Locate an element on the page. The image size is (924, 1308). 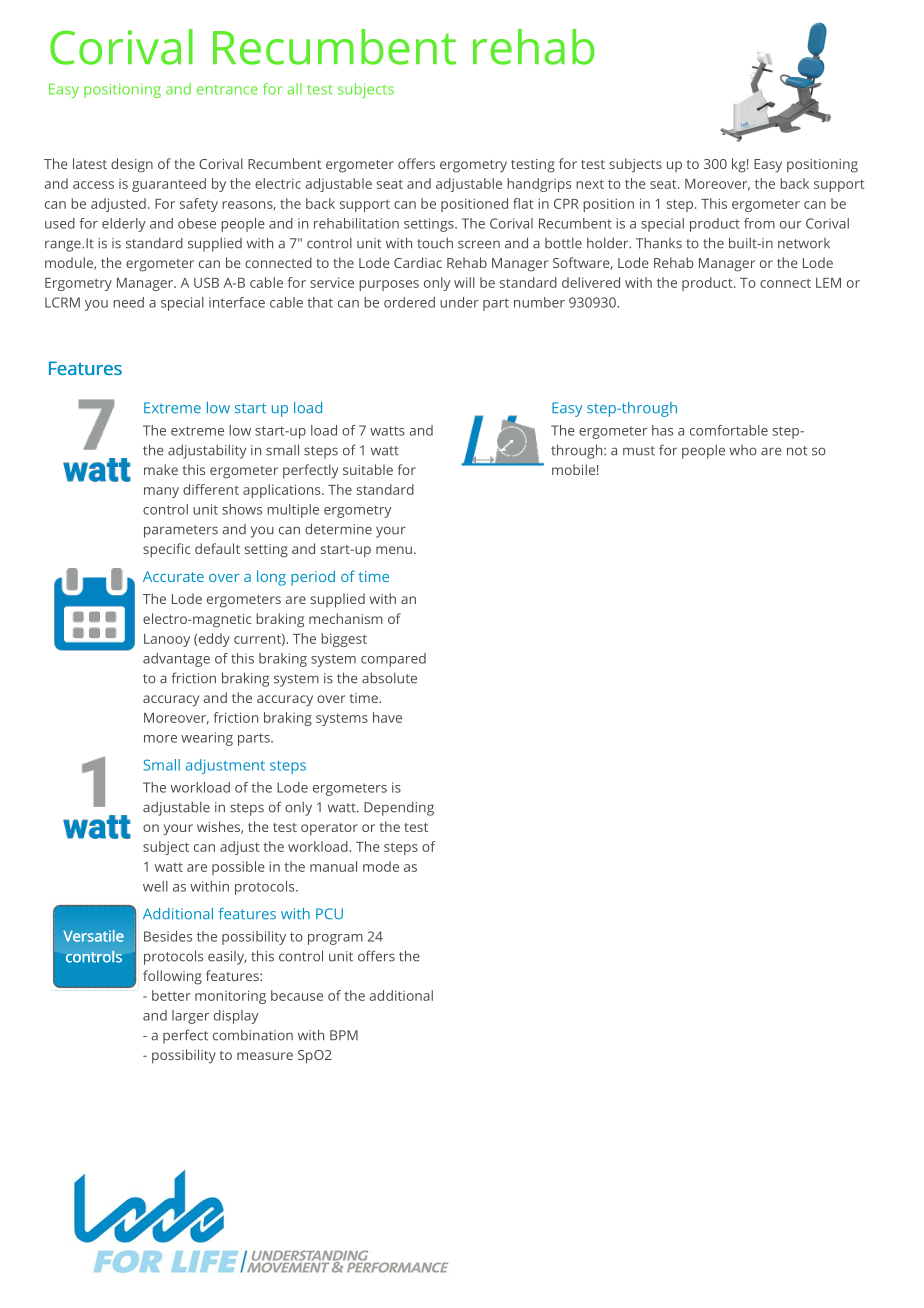
design is located at coordinates (132, 165).
